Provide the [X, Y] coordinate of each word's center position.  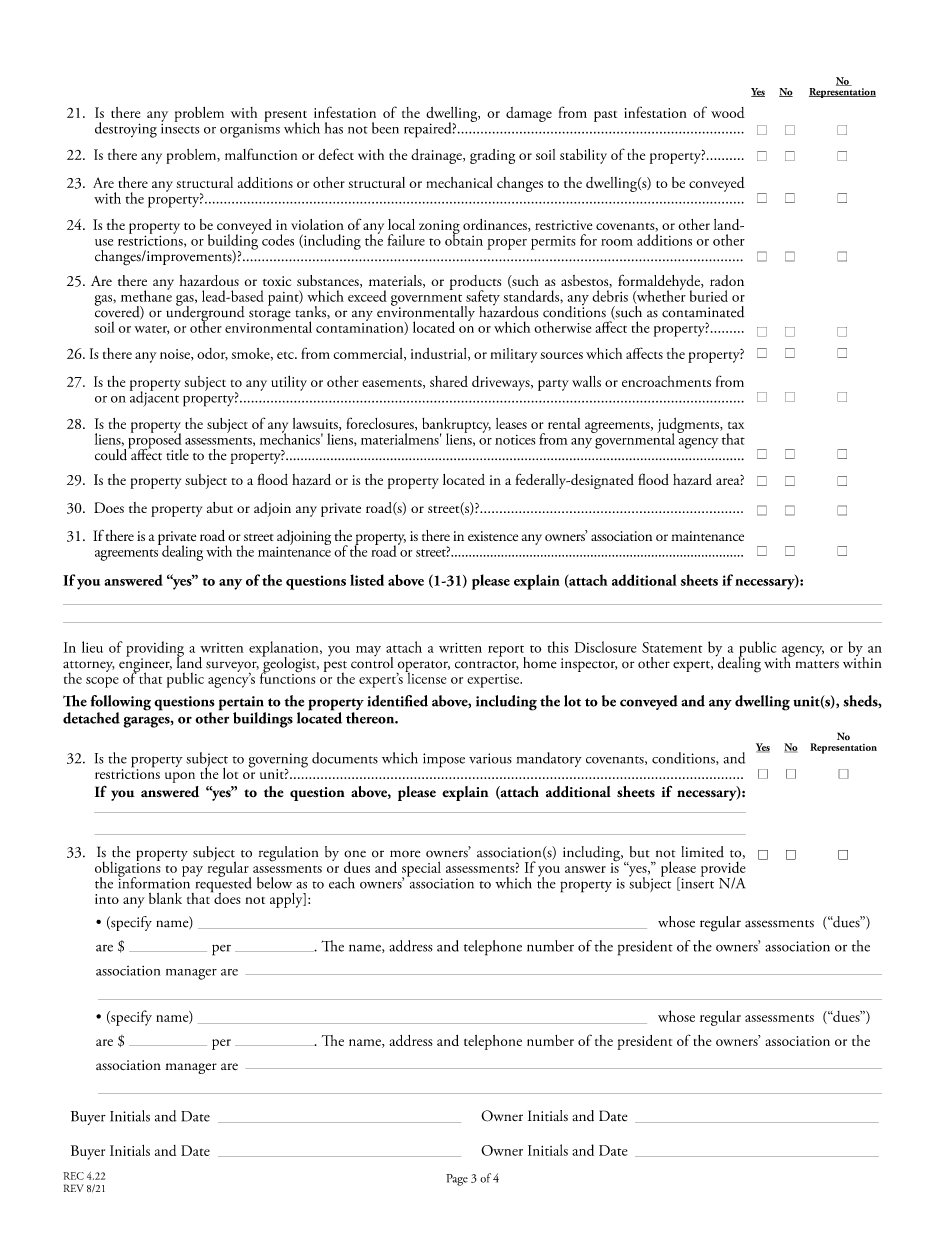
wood [728, 112]
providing [155, 650]
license [425, 677]
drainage [437, 156]
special [422, 870]
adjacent [154, 398]
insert [696, 883]
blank [165, 898]
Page [457, 1180]
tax [736, 425]
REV [74, 1188]
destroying [126, 130]
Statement [672, 647]
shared [449, 381]
